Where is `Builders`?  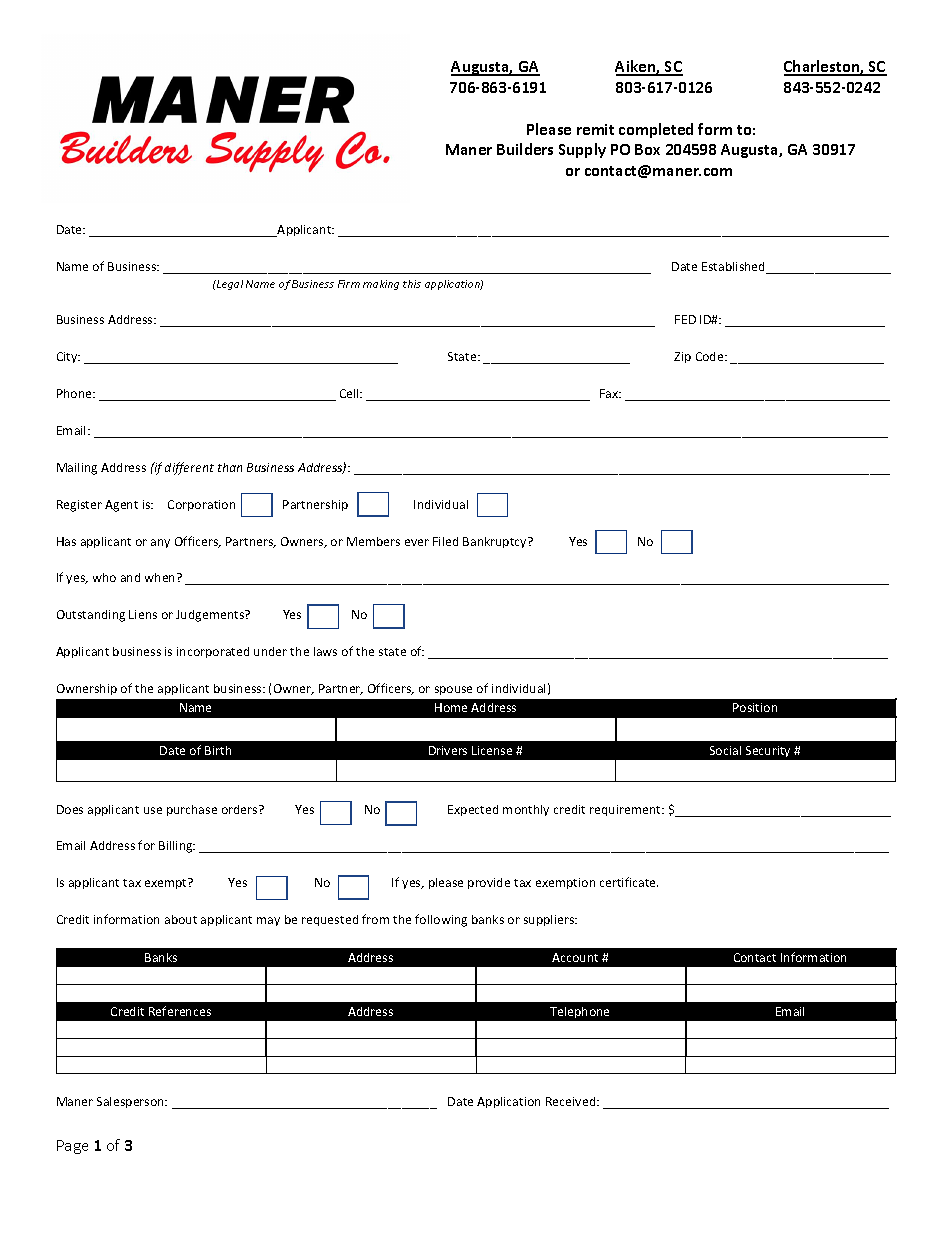 Builders is located at coordinates (525, 149).
